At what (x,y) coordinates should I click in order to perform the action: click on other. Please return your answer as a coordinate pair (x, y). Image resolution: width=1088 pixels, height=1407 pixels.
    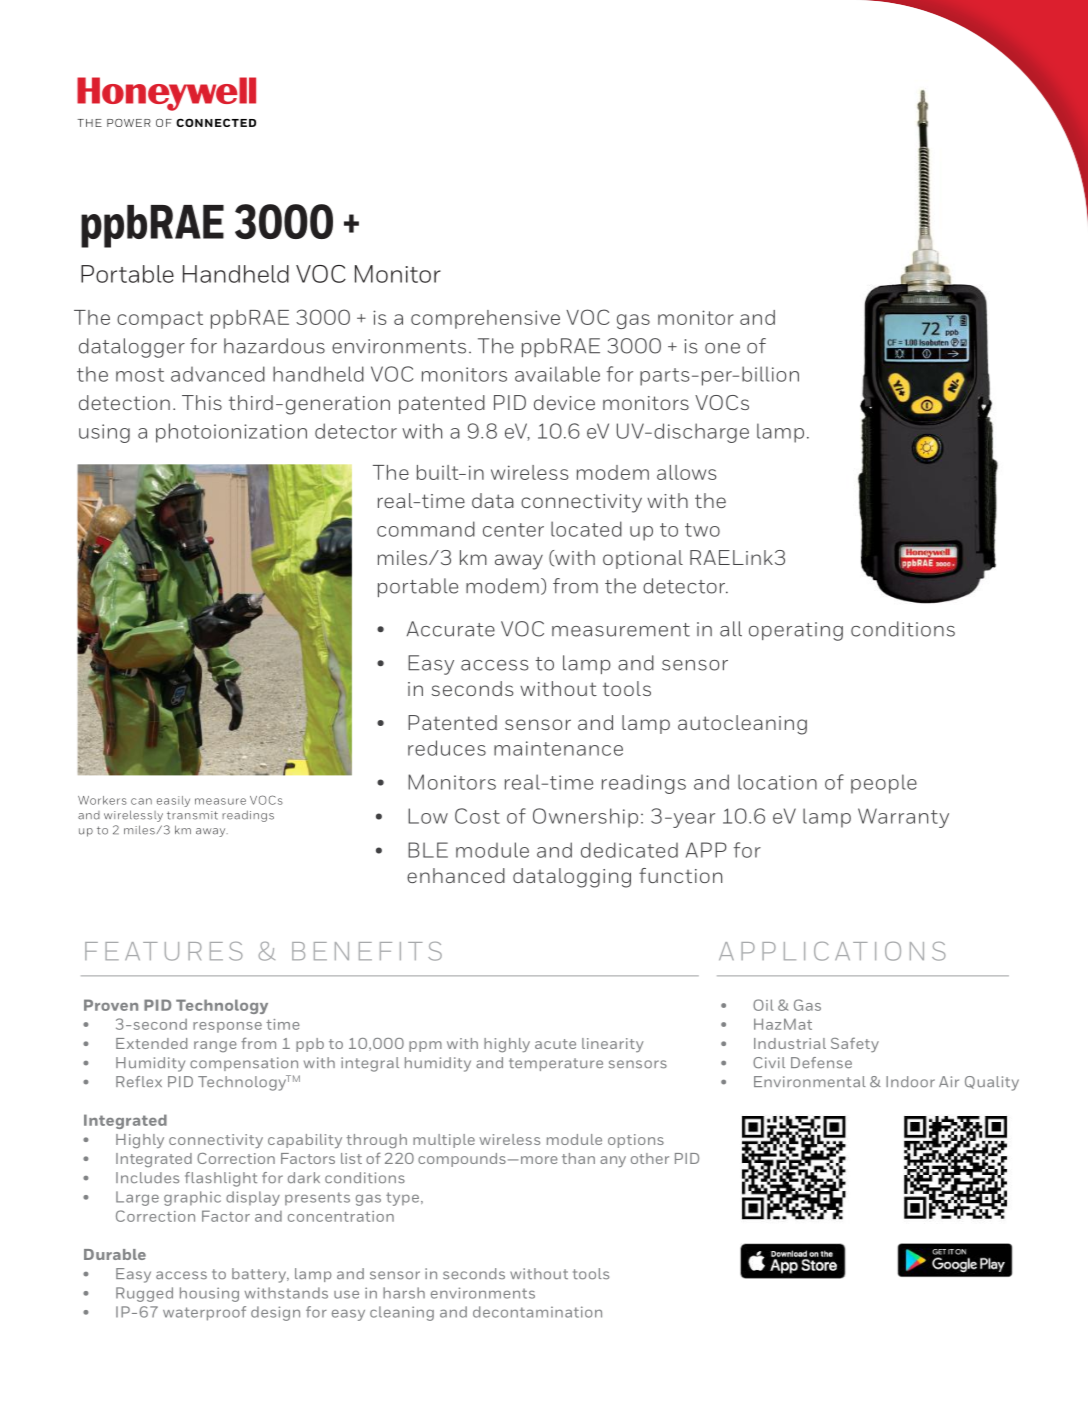
    Looking at the image, I should click on (650, 1158).
